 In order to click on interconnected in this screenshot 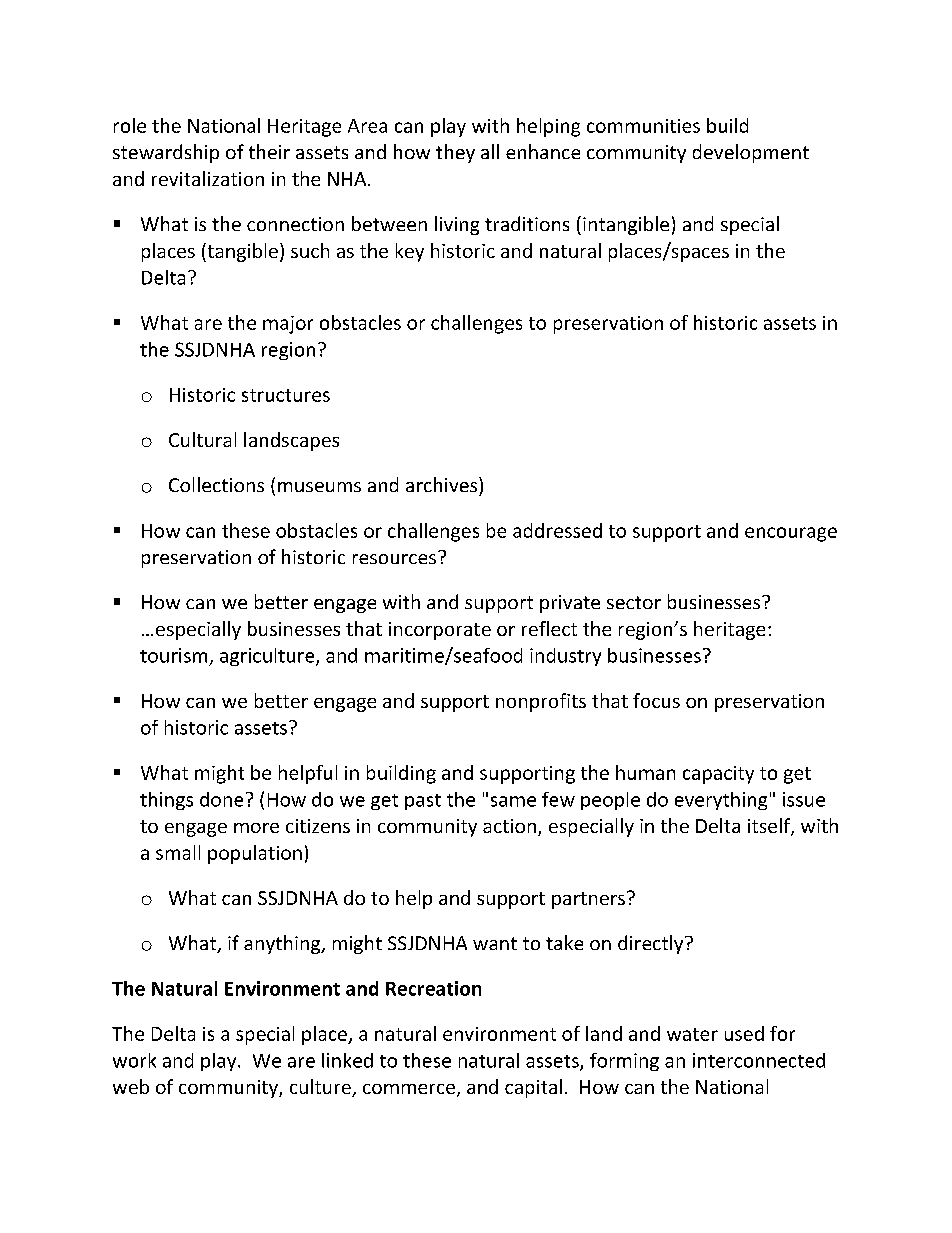, I will do `click(759, 1060)`.
